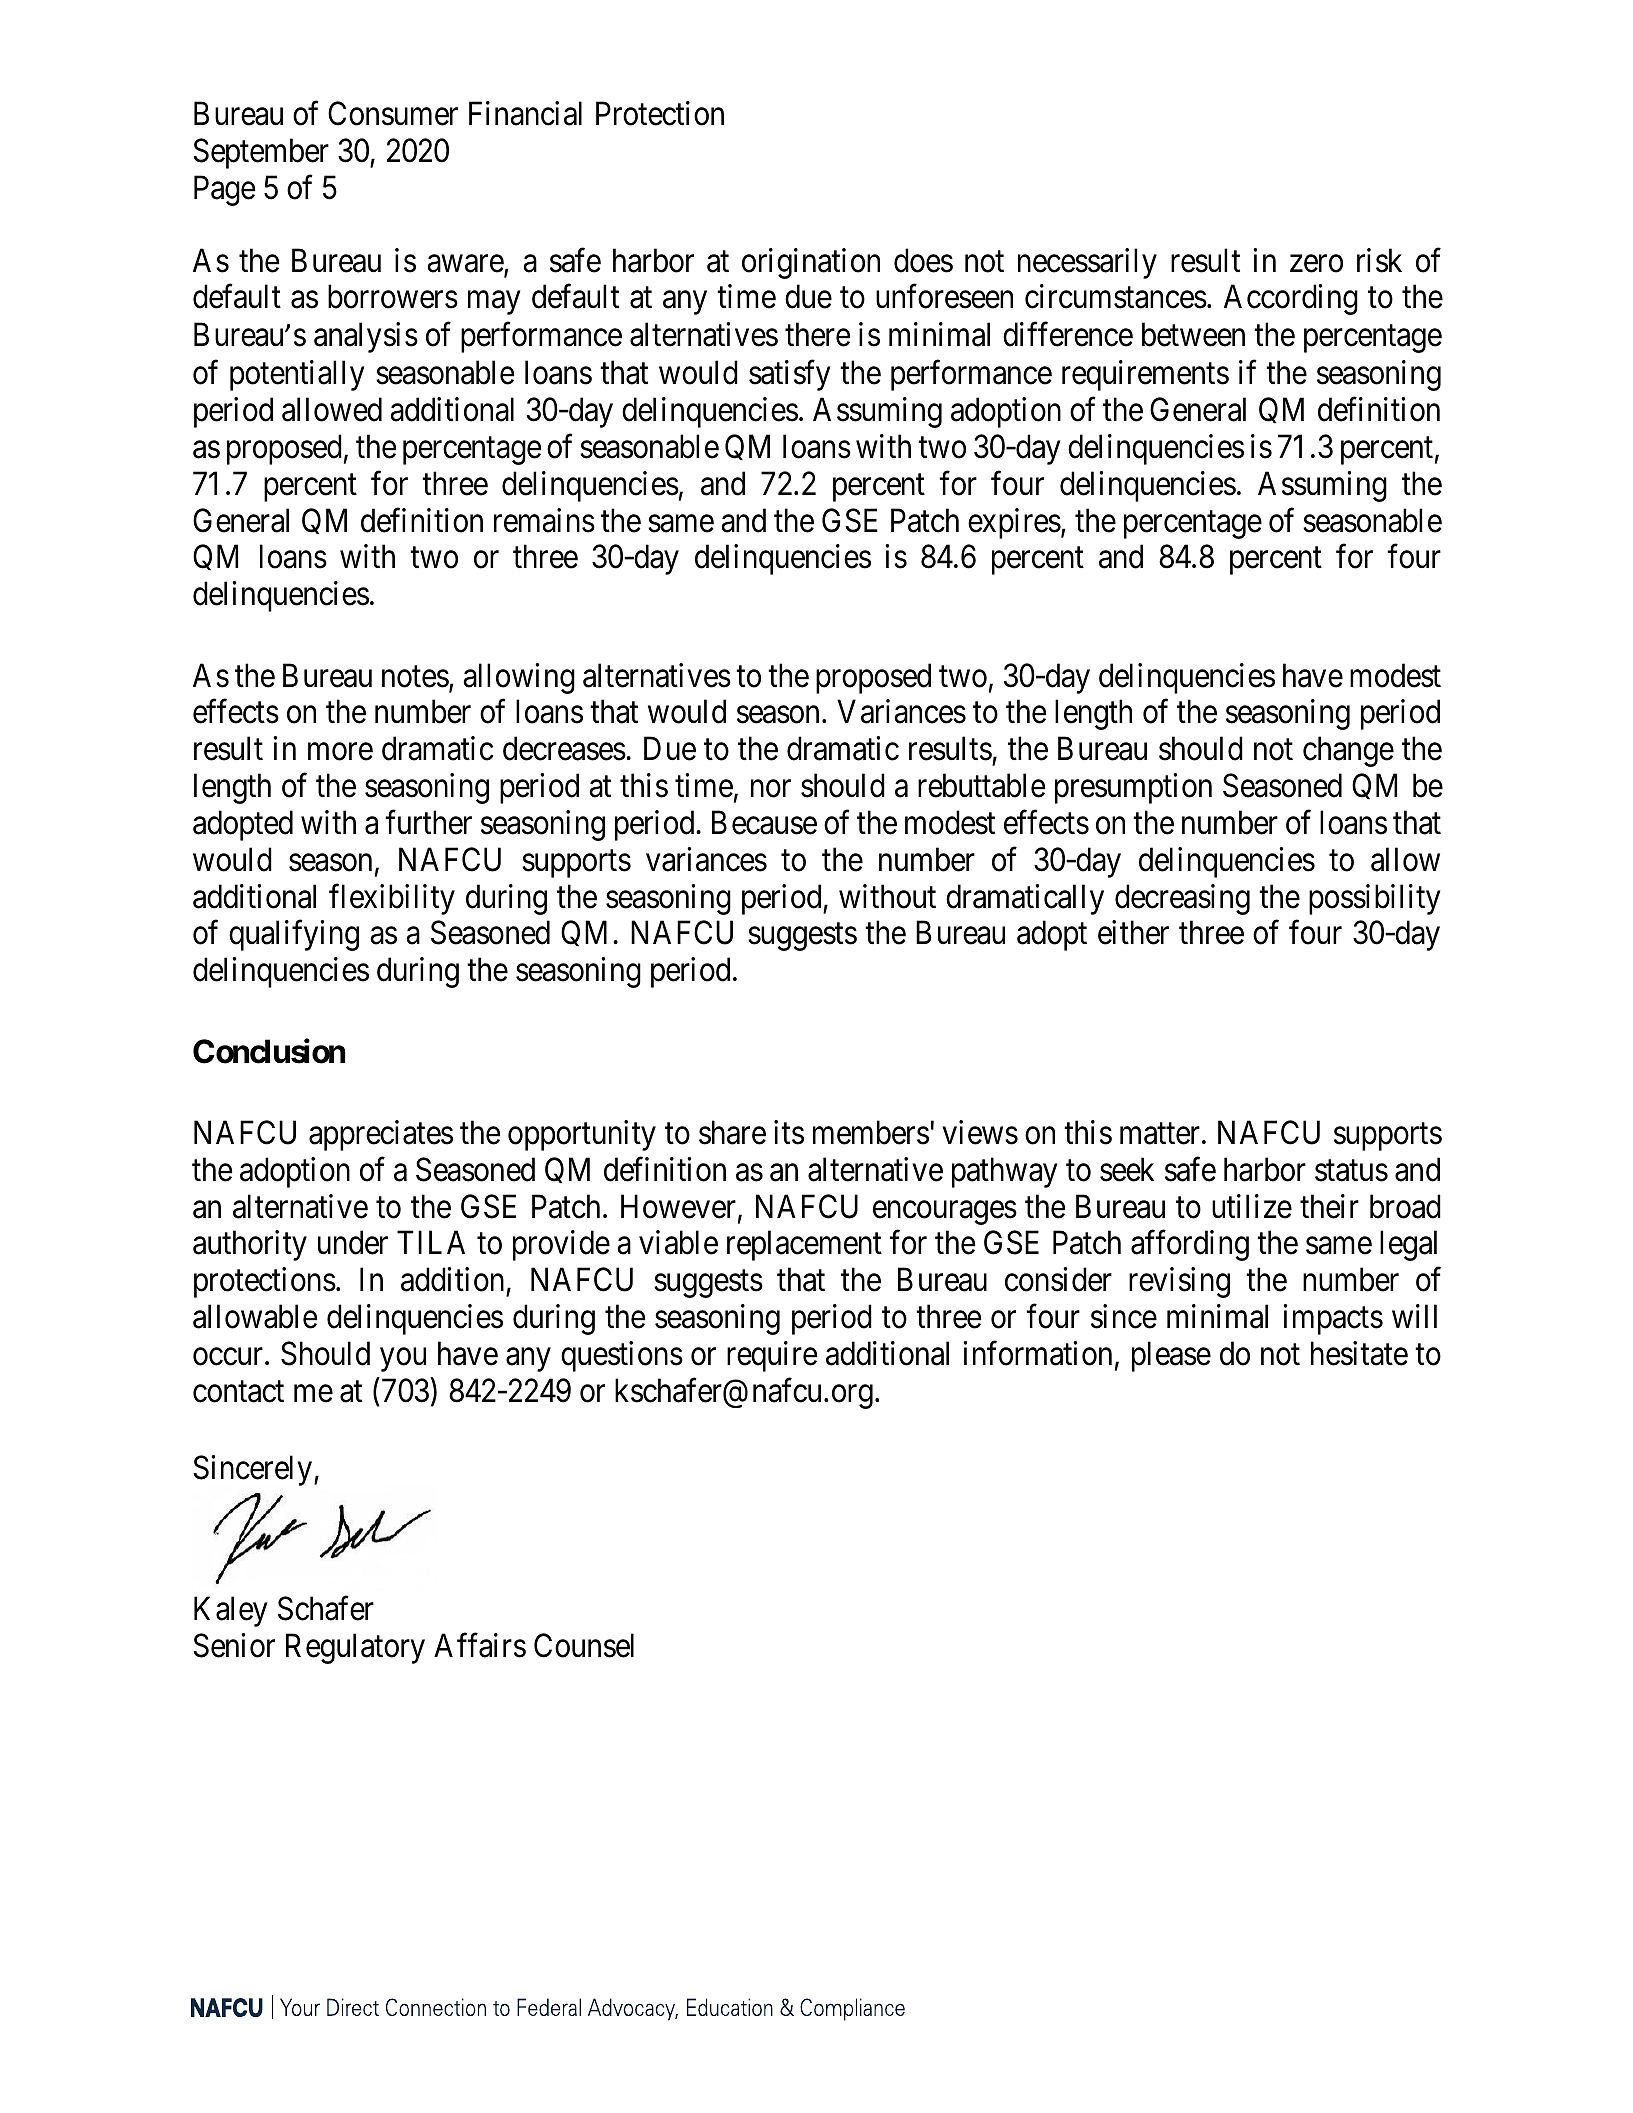 The image size is (1633, 2113). Describe the element at coordinates (764, 823) in the image. I see `Because` at that location.
